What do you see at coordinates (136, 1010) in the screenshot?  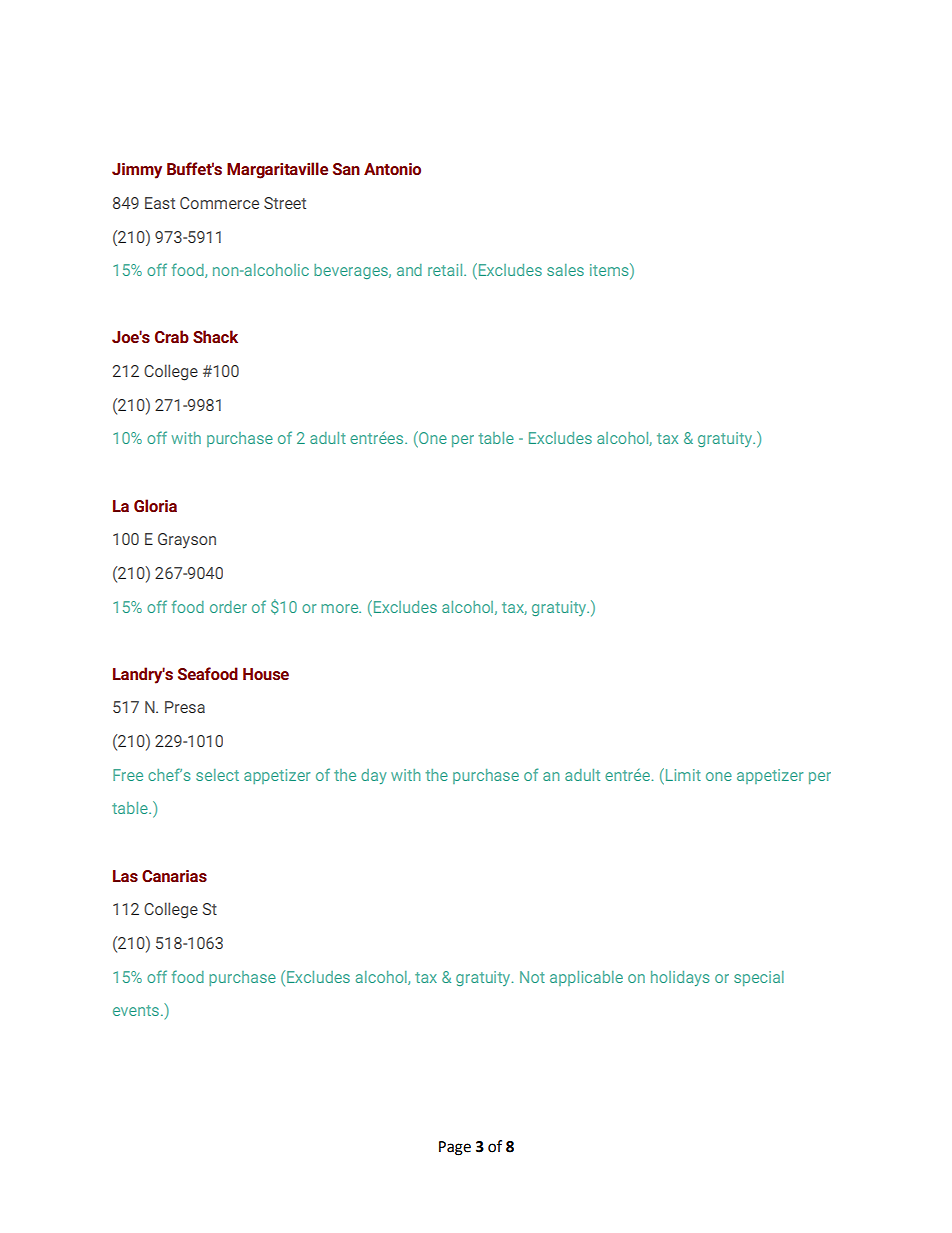 I see `events` at bounding box center [136, 1010].
